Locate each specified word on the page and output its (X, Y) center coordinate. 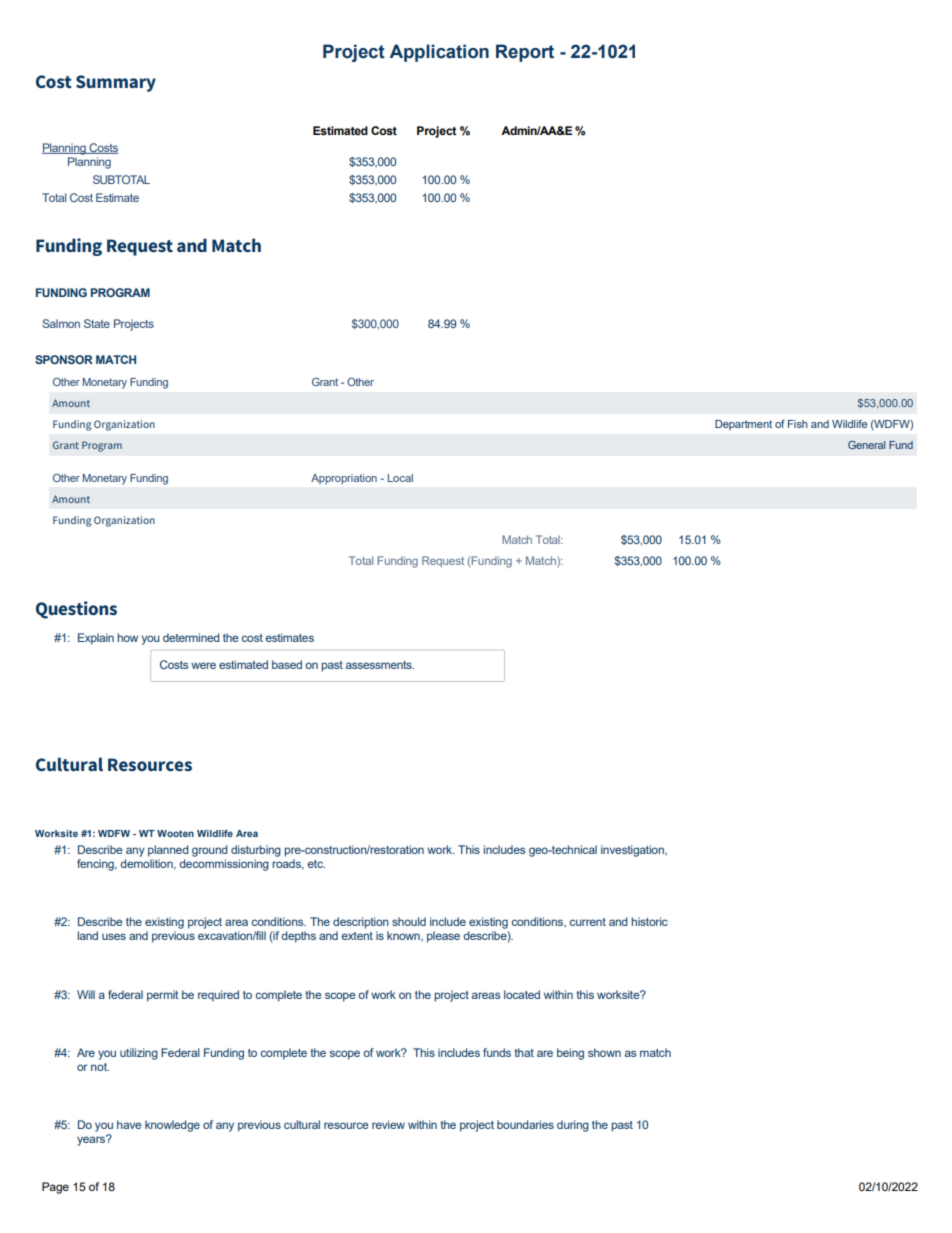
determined (191, 637)
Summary (116, 83)
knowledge (172, 1126)
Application (439, 53)
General (866, 445)
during (573, 1126)
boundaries (525, 1124)
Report (525, 53)
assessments (380, 665)
